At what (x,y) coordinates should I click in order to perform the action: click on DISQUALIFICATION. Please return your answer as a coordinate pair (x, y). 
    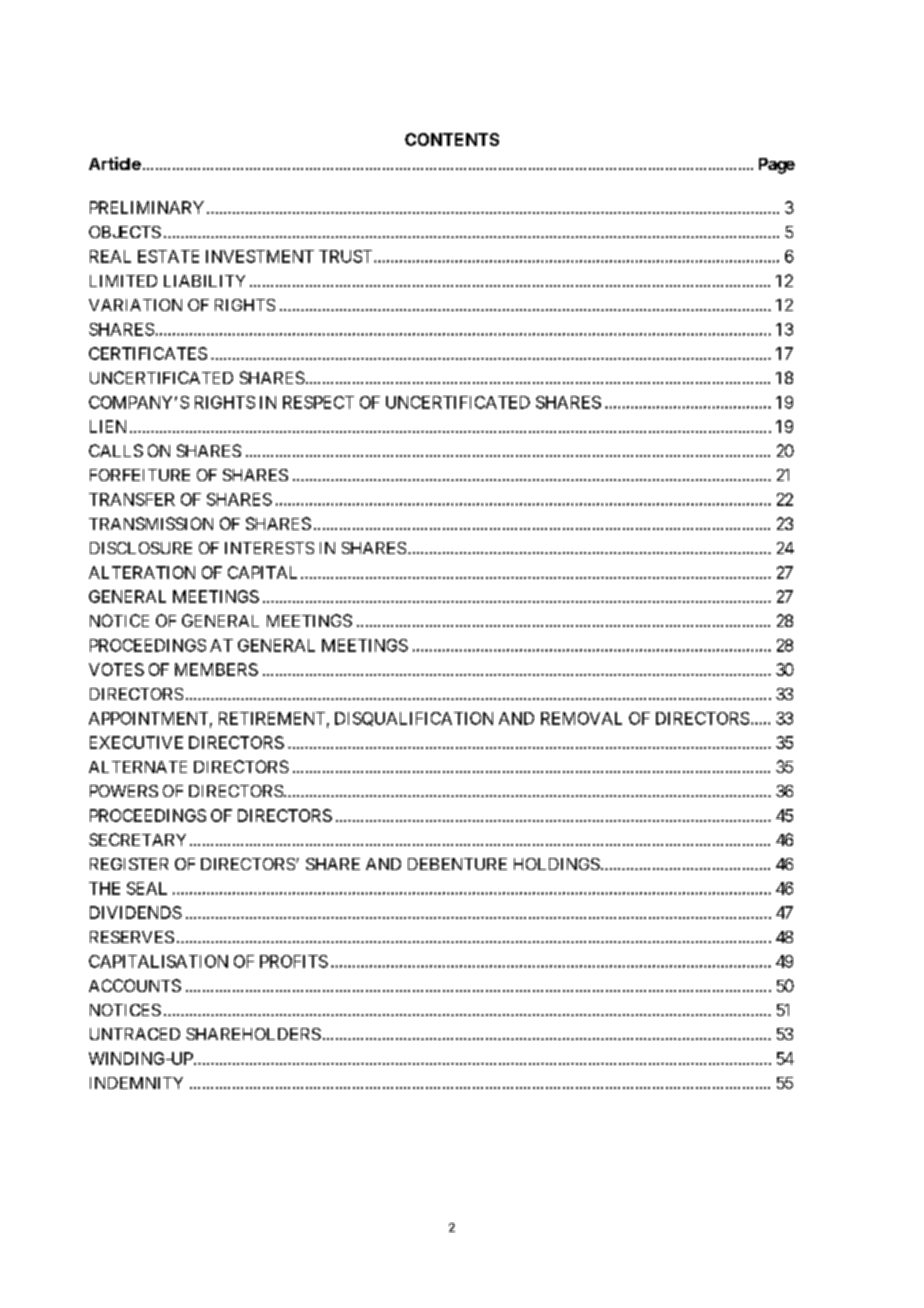
    Looking at the image, I should click on (414, 719).
